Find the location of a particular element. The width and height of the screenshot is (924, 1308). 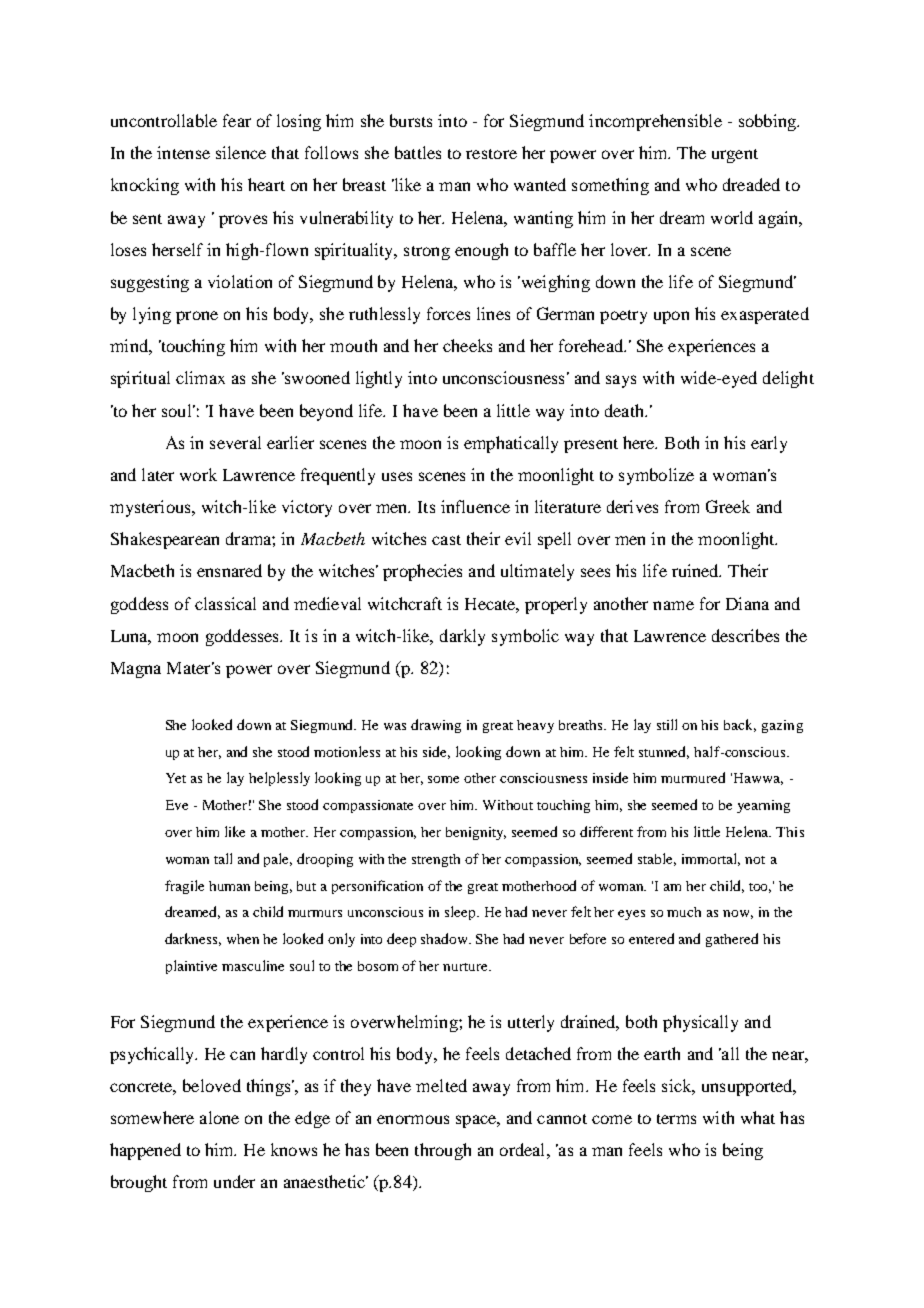

sleep is located at coordinates (461, 913).
